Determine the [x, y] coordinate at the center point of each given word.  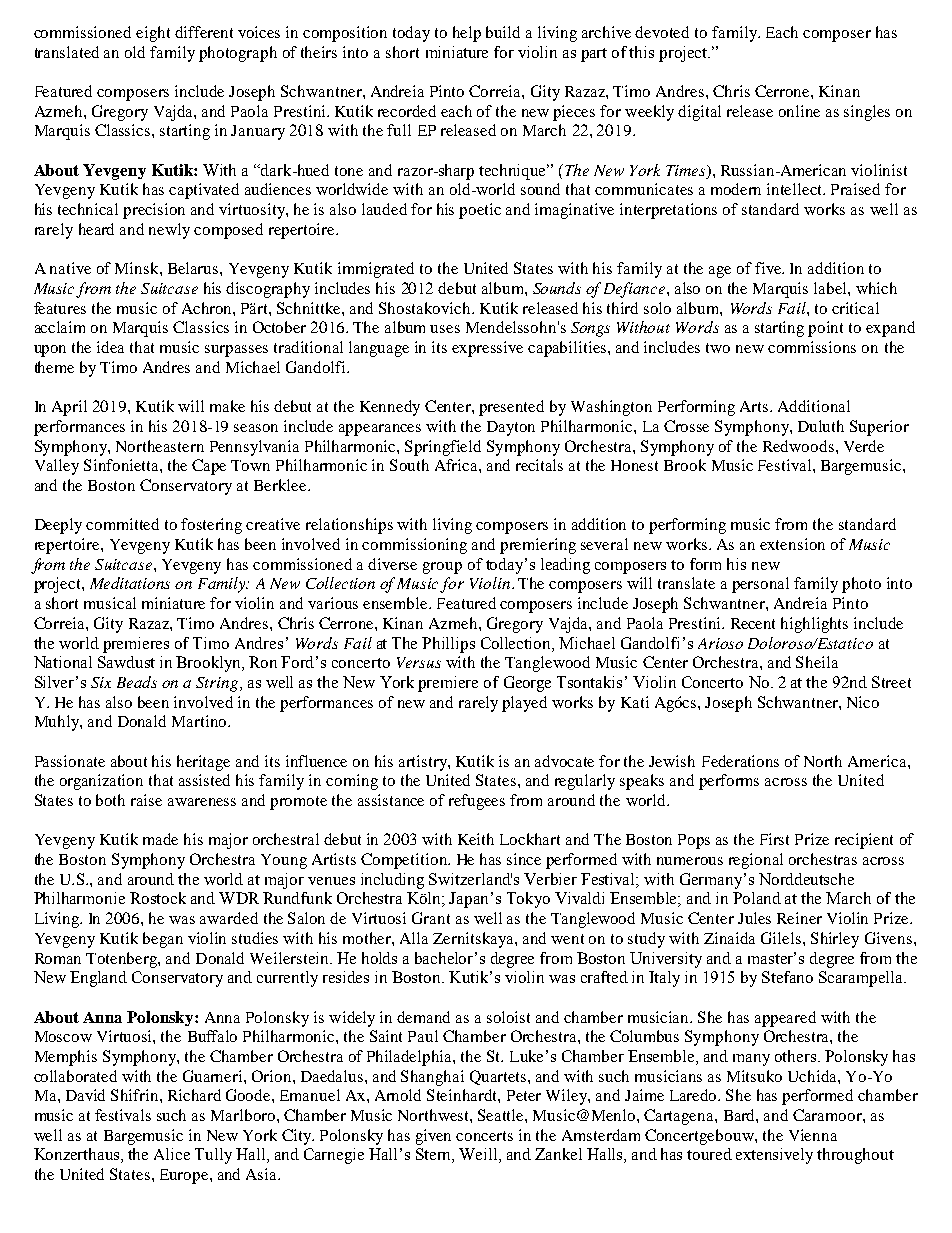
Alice [172, 1154]
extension [792, 544]
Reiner [799, 918]
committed [122, 524]
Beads [137, 682]
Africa [457, 465]
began [163, 940]
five [769, 268]
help [467, 34]
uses [445, 329]
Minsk [138, 268]
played [524, 704]
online [799, 111]
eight [153, 34]
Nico [863, 702]
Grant [431, 918]
